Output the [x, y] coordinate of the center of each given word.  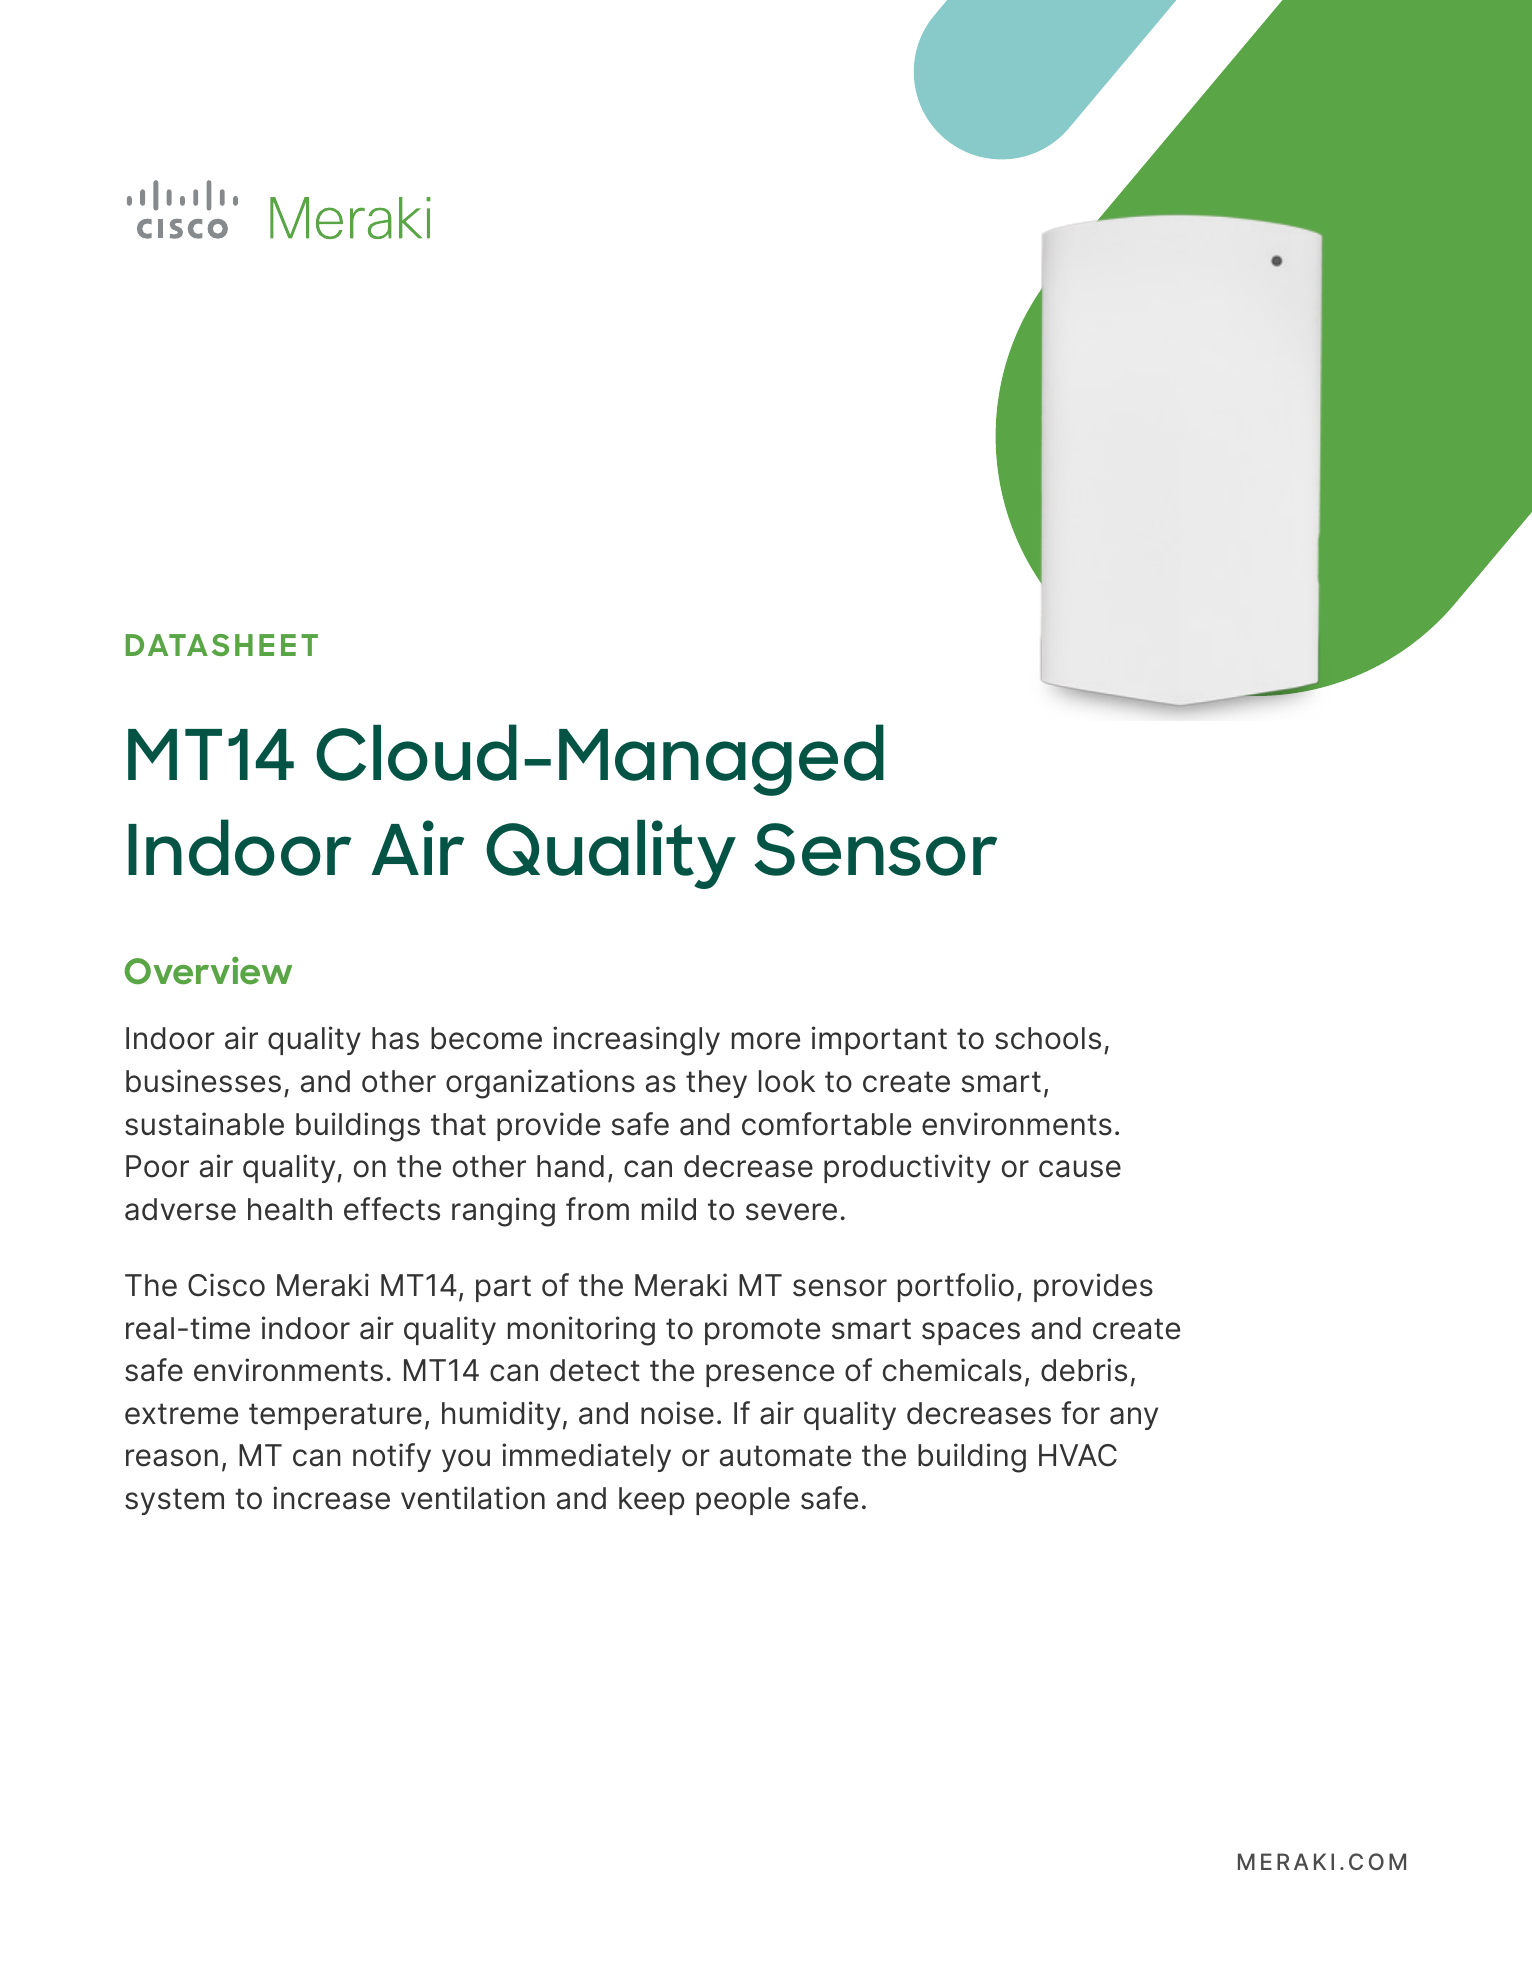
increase [331, 1498]
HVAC [1078, 1455]
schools [1048, 1038]
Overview [208, 970]
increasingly [636, 1041]
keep [652, 1501]
